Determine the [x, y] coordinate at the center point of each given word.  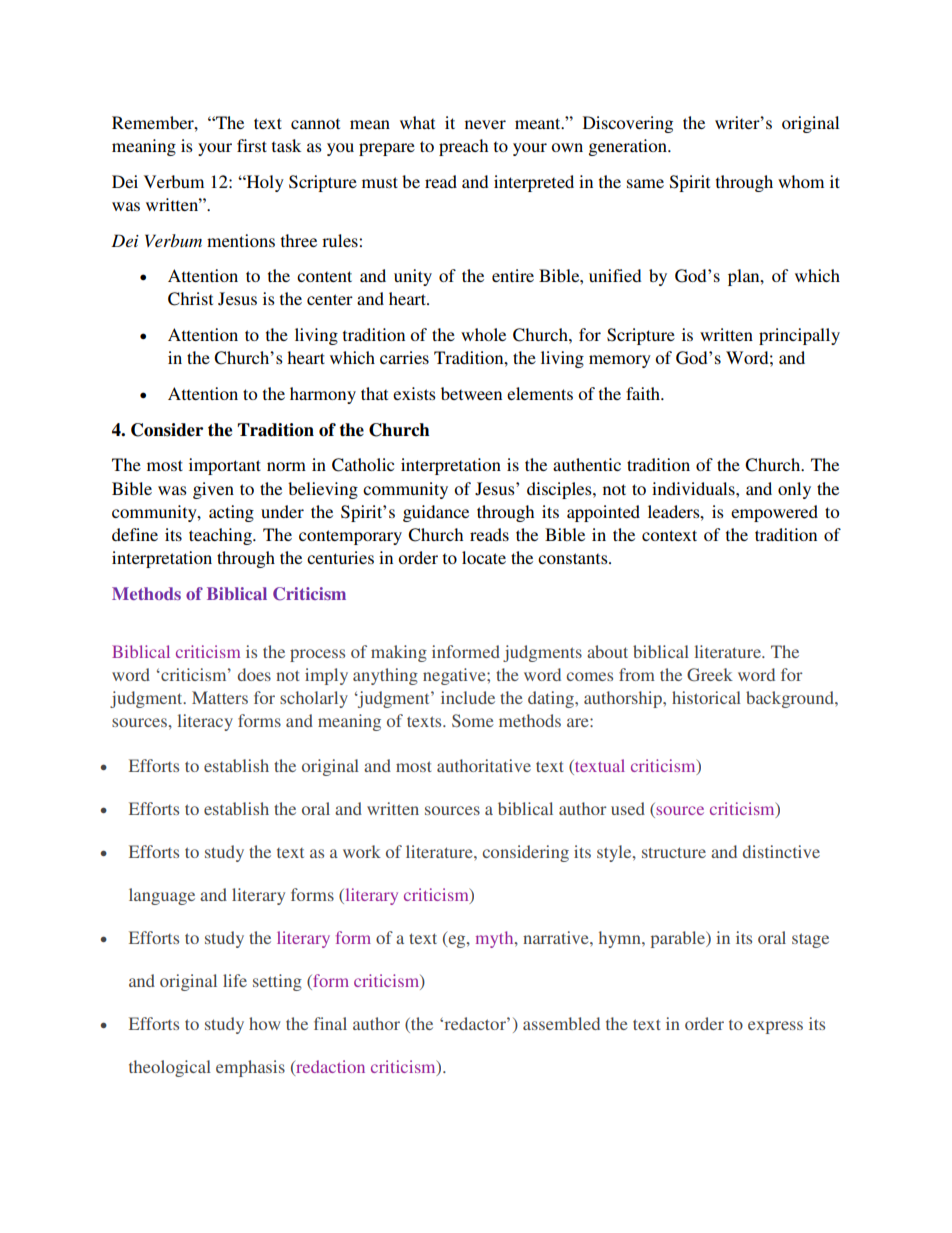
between [471, 393]
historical [706, 697]
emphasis [250, 1068]
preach [463, 147]
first [252, 145]
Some [473, 720]
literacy [205, 722]
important [225, 466]
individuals [694, 488]
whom [801, 181]
